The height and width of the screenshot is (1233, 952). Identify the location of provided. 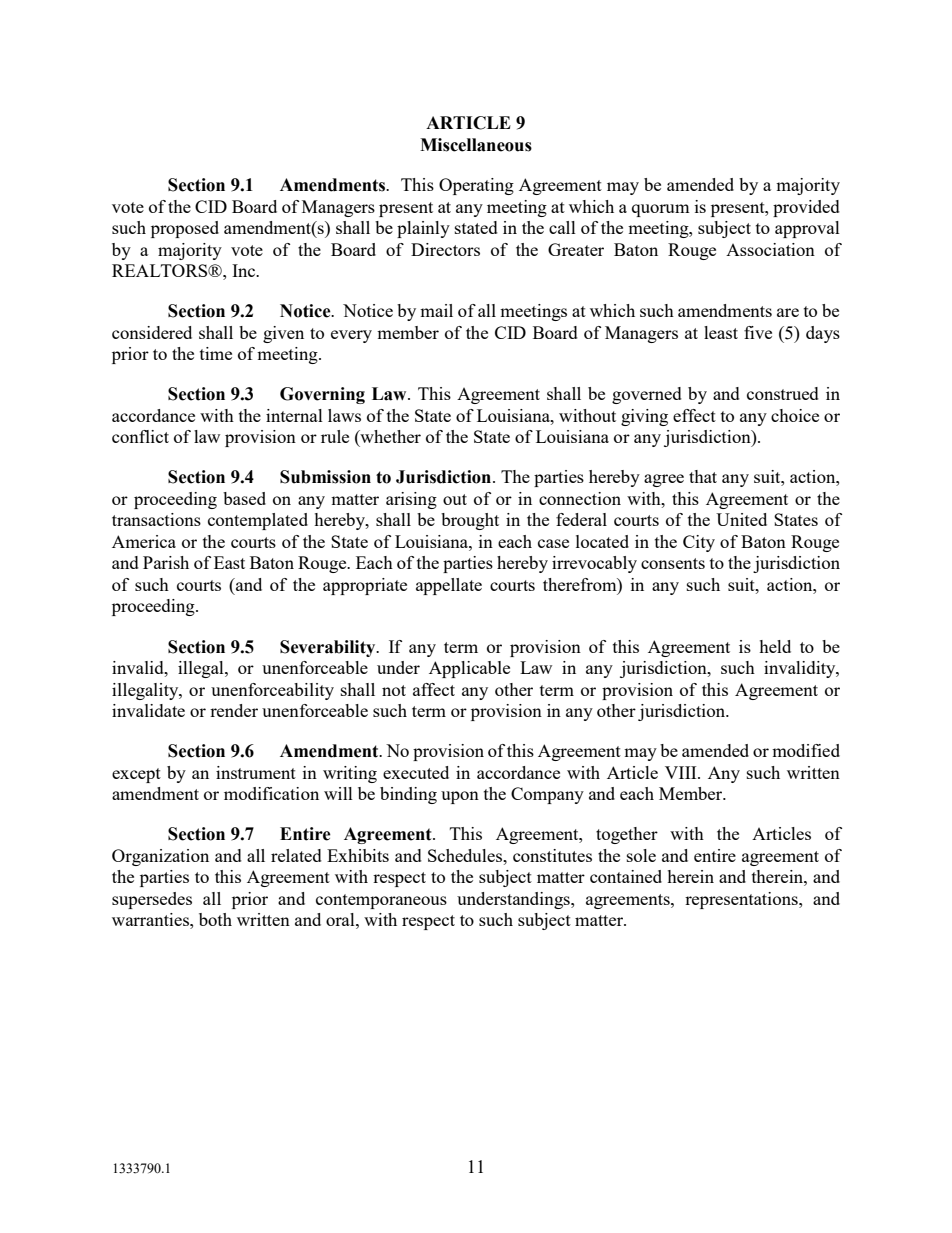
(806, 208).
